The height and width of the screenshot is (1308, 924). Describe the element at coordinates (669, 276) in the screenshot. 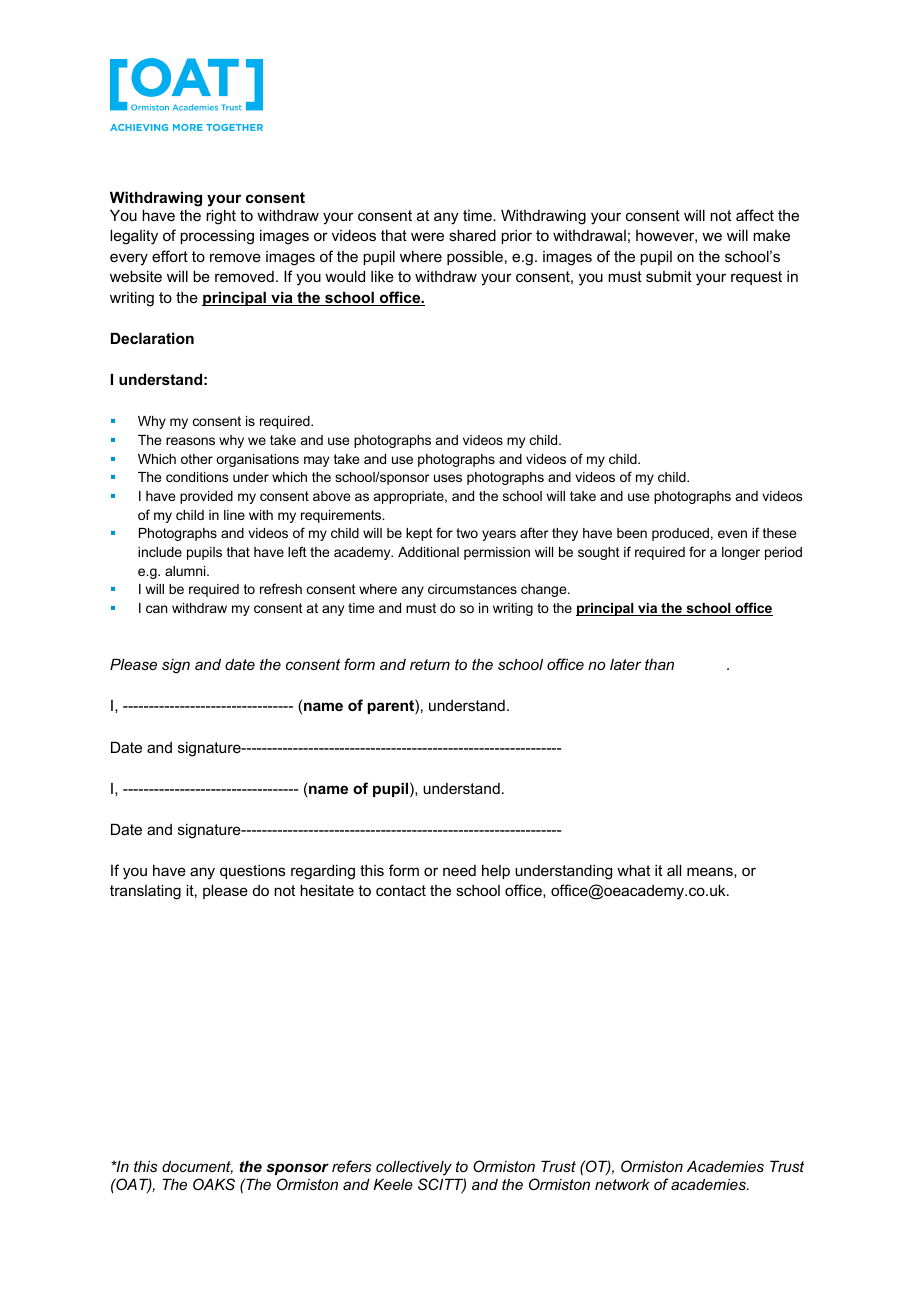

I see `submit` at that location.
